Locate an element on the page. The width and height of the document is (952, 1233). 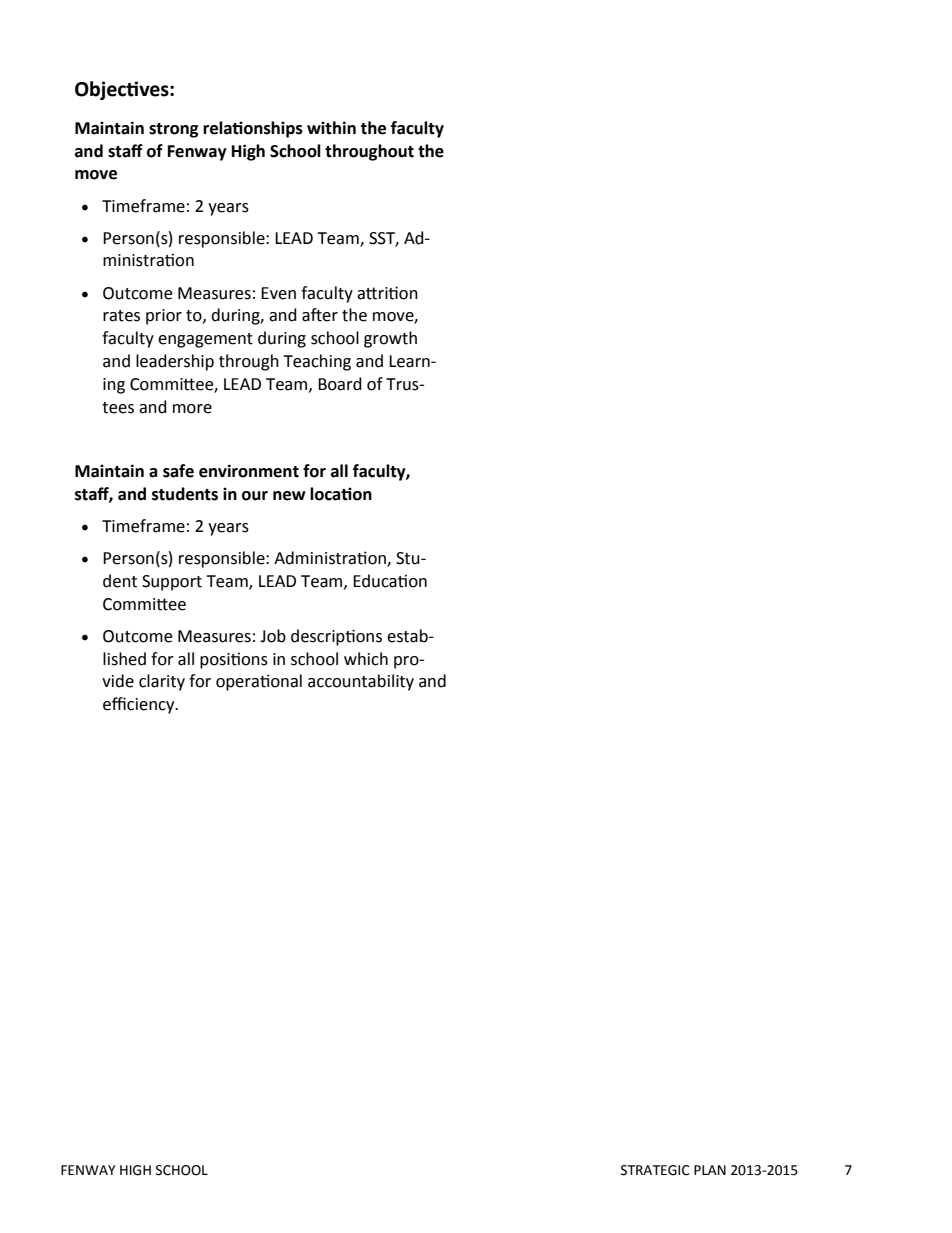
attrition is located at coordinates (387, 293).
